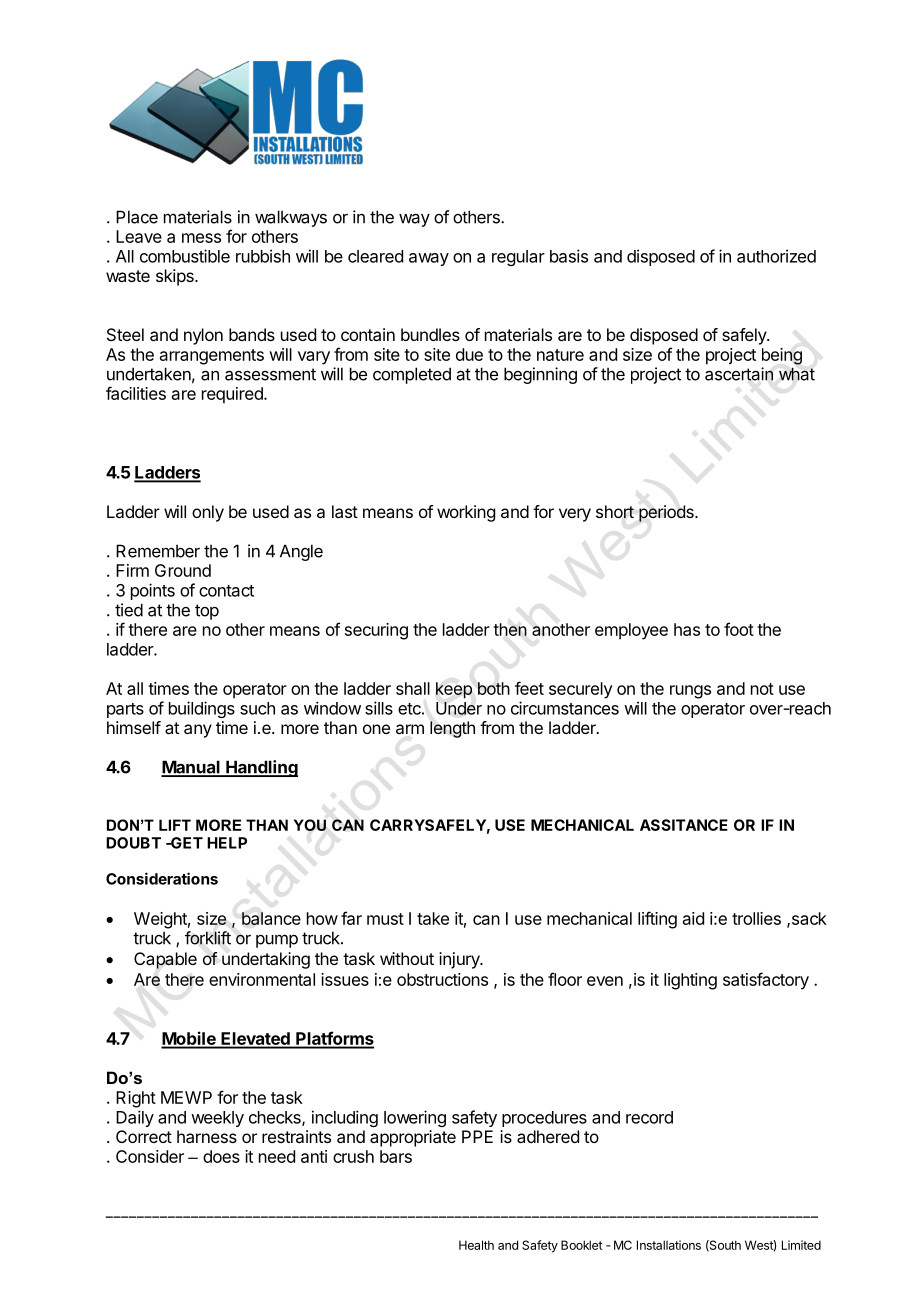  I want to click on must, so click(385, 919).
